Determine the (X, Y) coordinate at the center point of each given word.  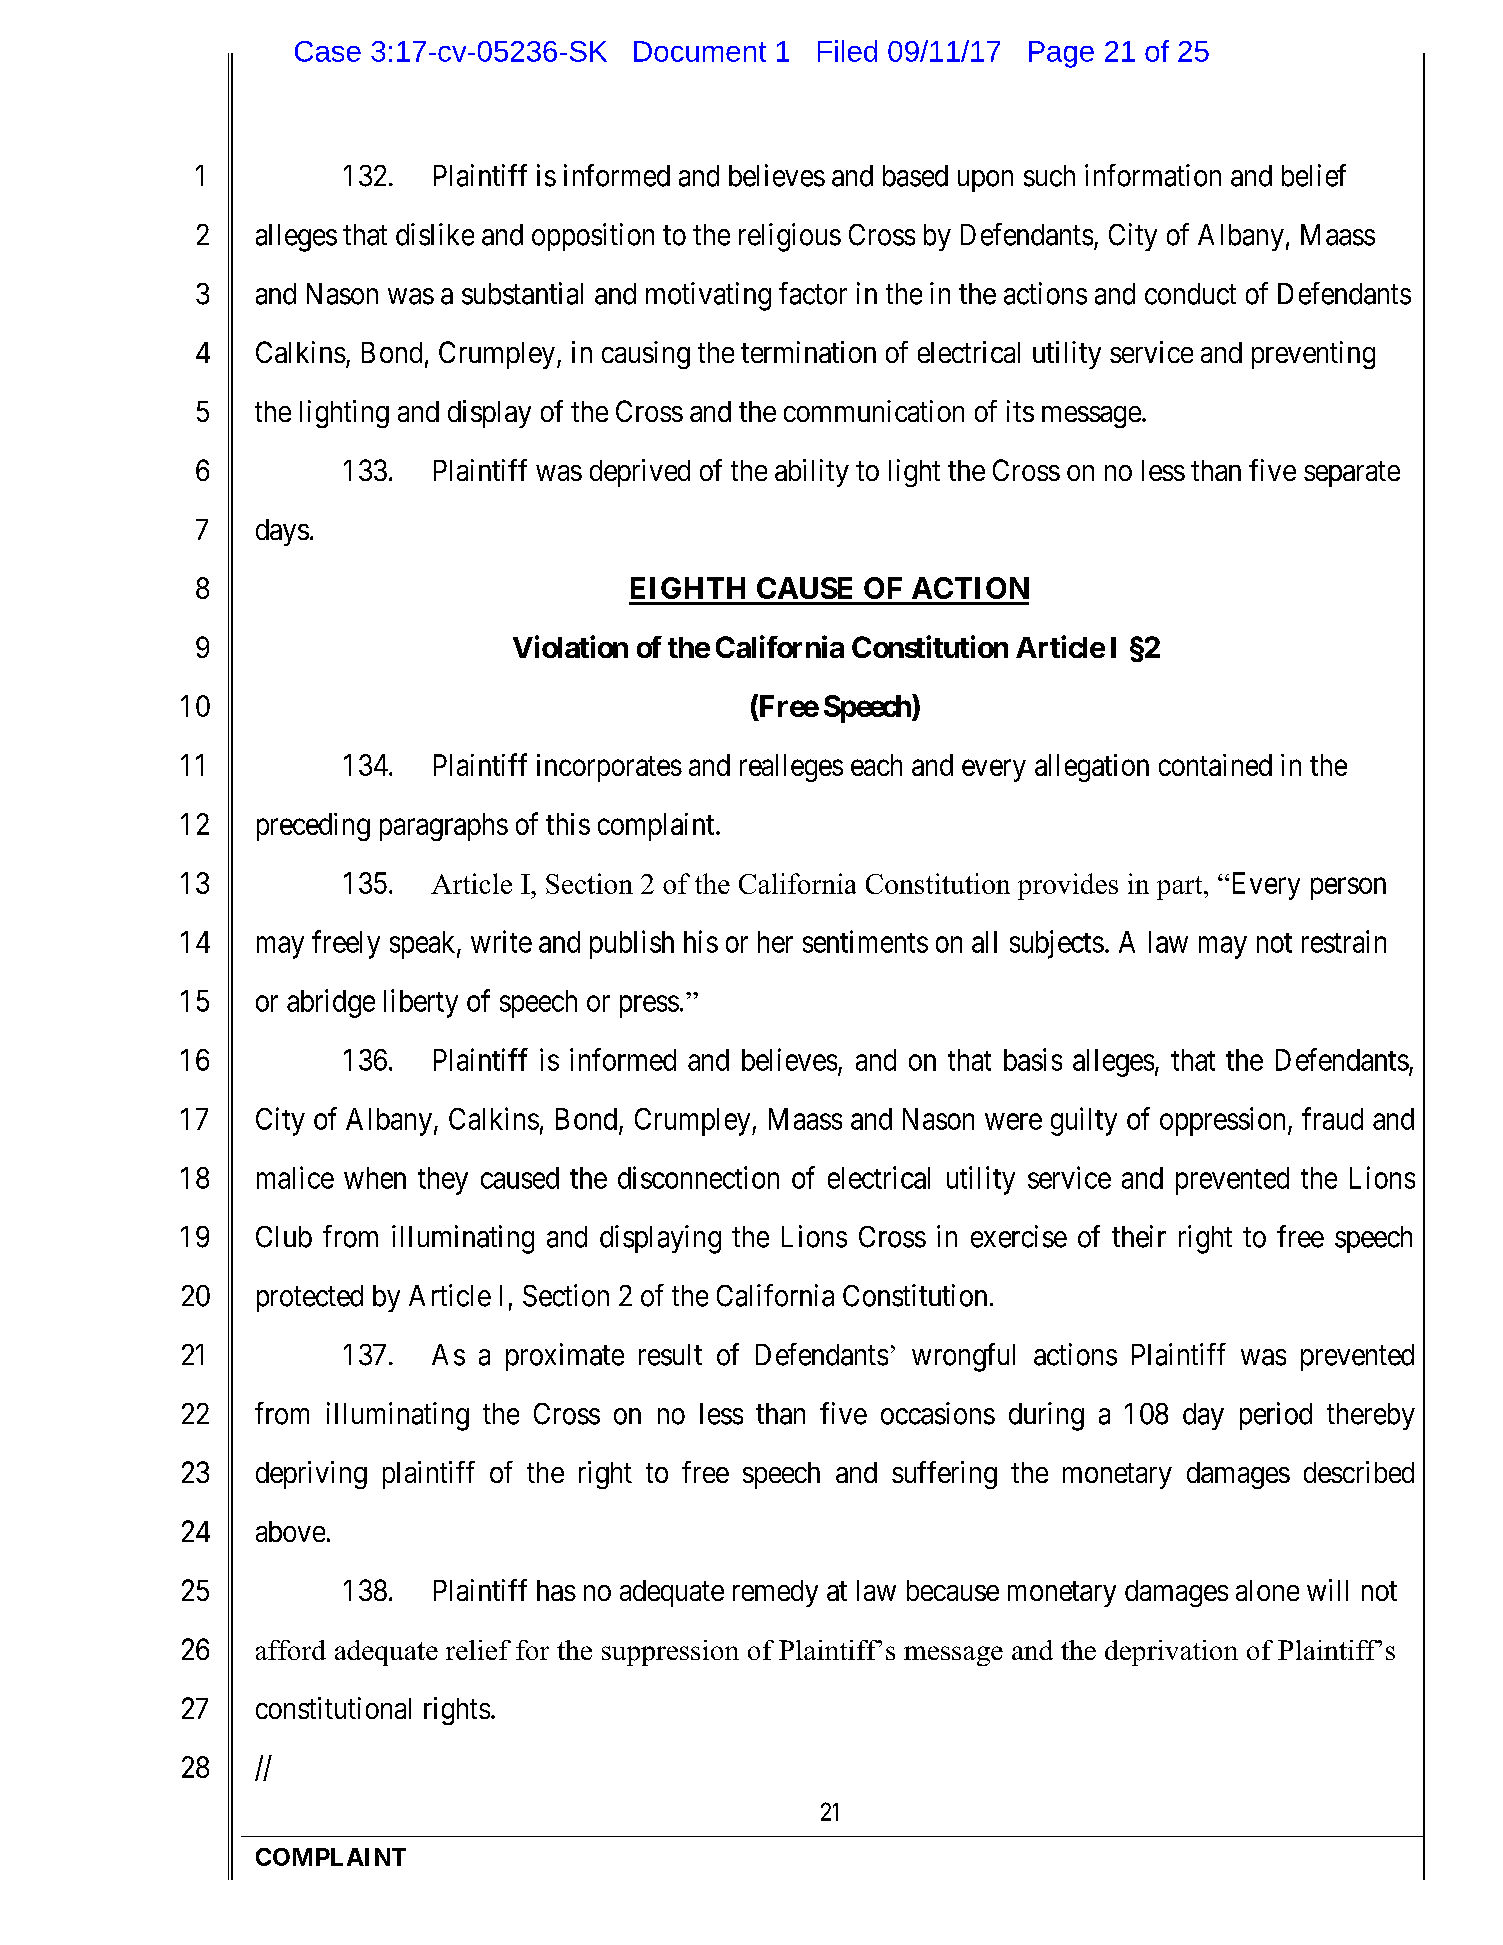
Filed (847, 51)
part (1181, 888)
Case (328, 51)
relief (478, 1650)
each (876, 765)
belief (1314, 175)
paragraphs (444, 827)
